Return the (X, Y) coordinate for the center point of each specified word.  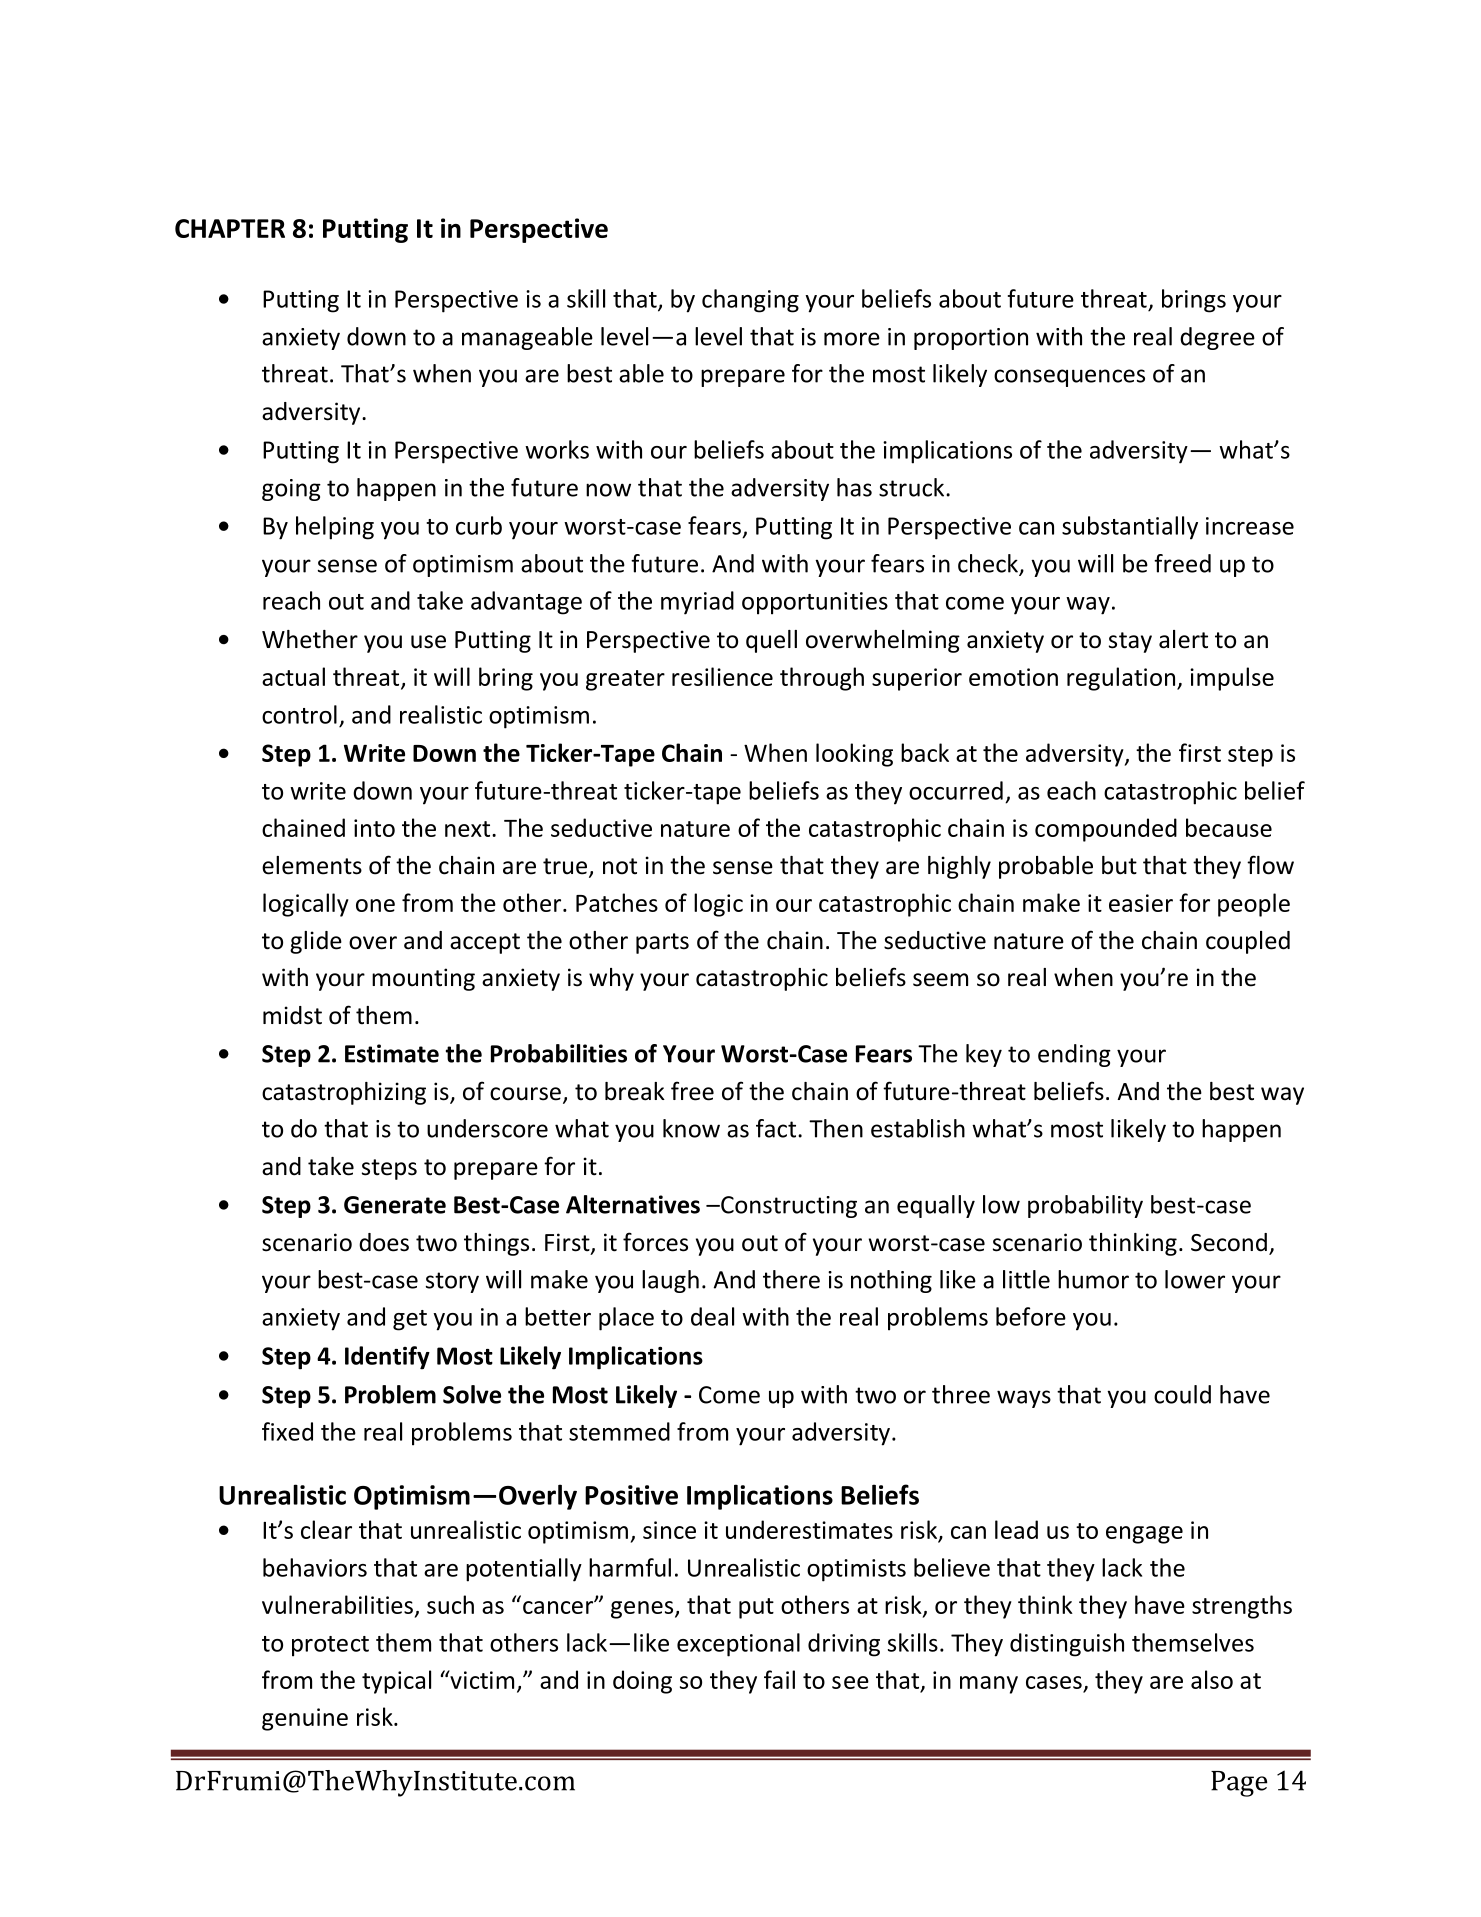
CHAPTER (230, 228)
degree (1217, 338)
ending (1074, 1055)
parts (662, 943)
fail (779, 1679)
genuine (305, 1719)
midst (292, 1015)
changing (750, 301)
